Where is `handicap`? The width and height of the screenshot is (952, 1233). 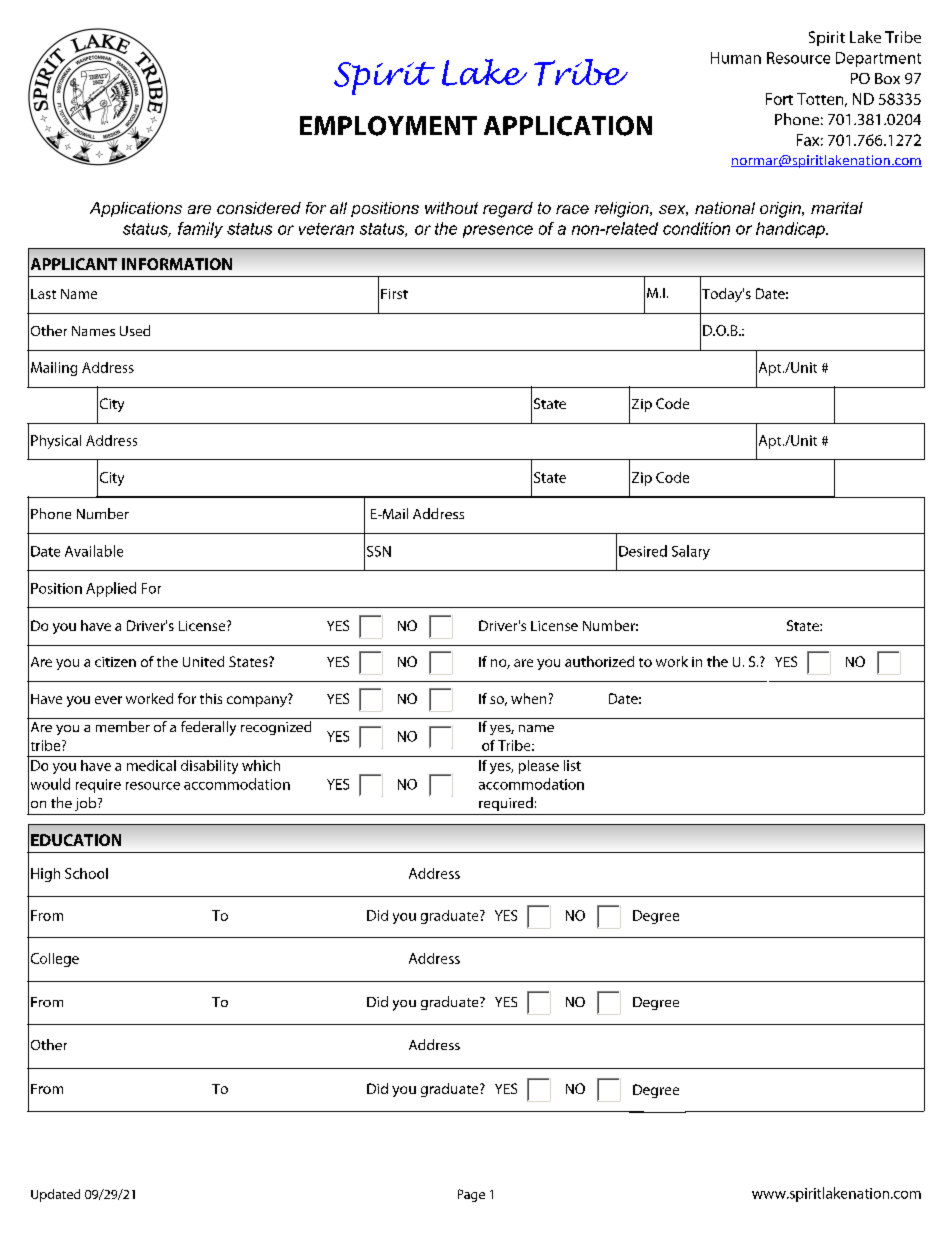 handicap is located at coordinates (791, 230).
